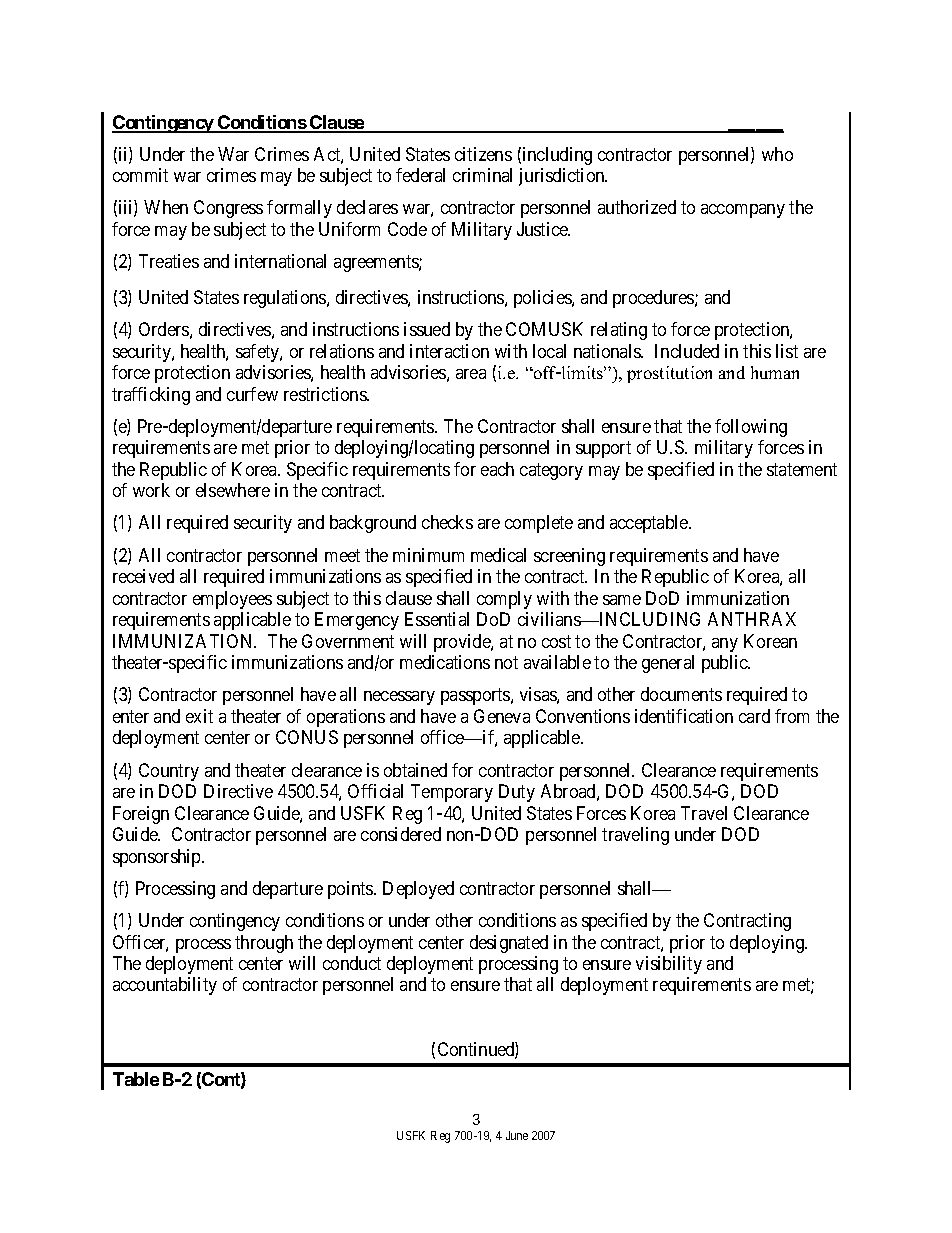 The image size is (952, 1233). What do you see at coordinates (463, 643) in the page?
I see `provide` at bounding box center [463, 643].
